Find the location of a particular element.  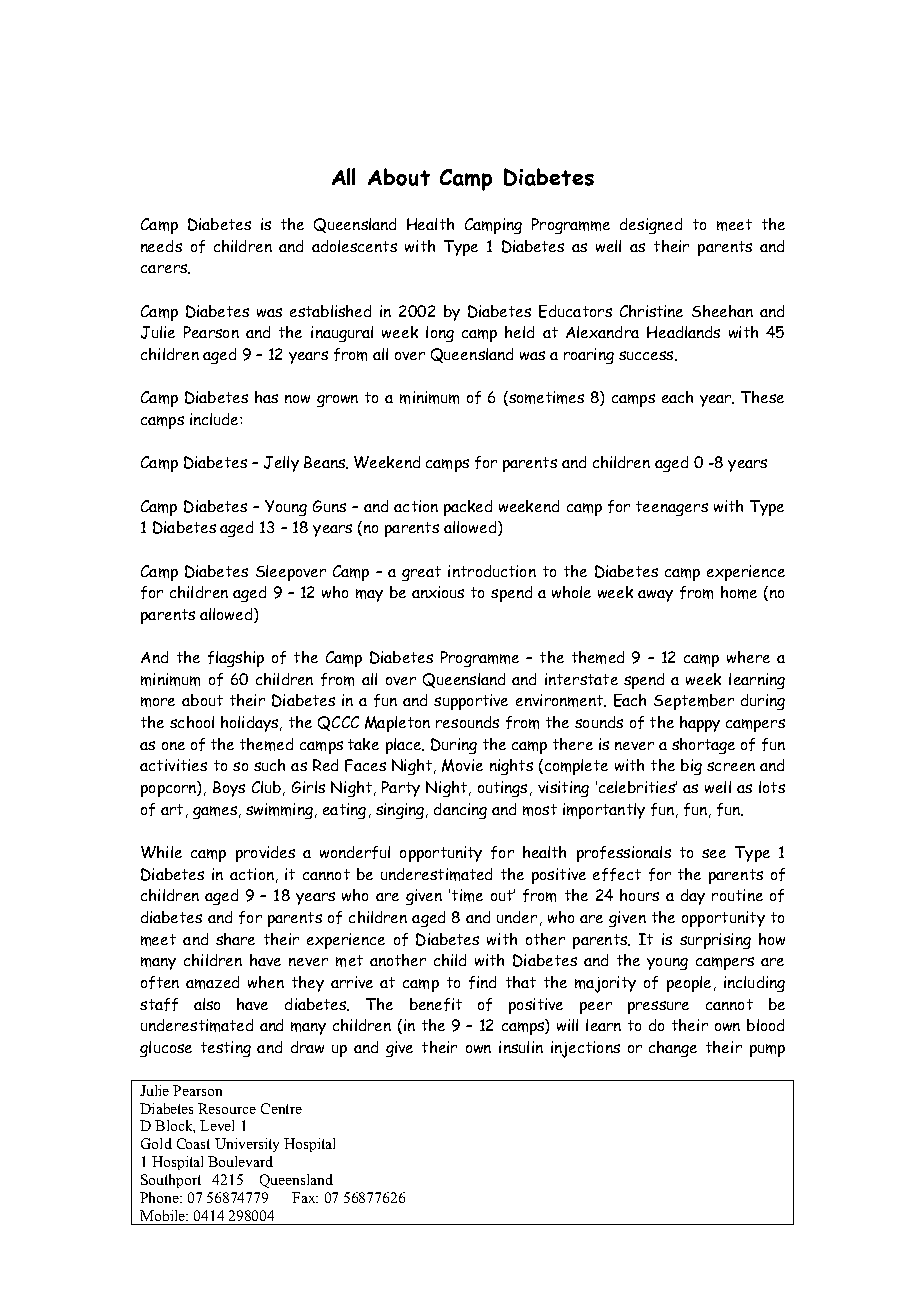

Boulevard is located at coordinates (240, 1161).
